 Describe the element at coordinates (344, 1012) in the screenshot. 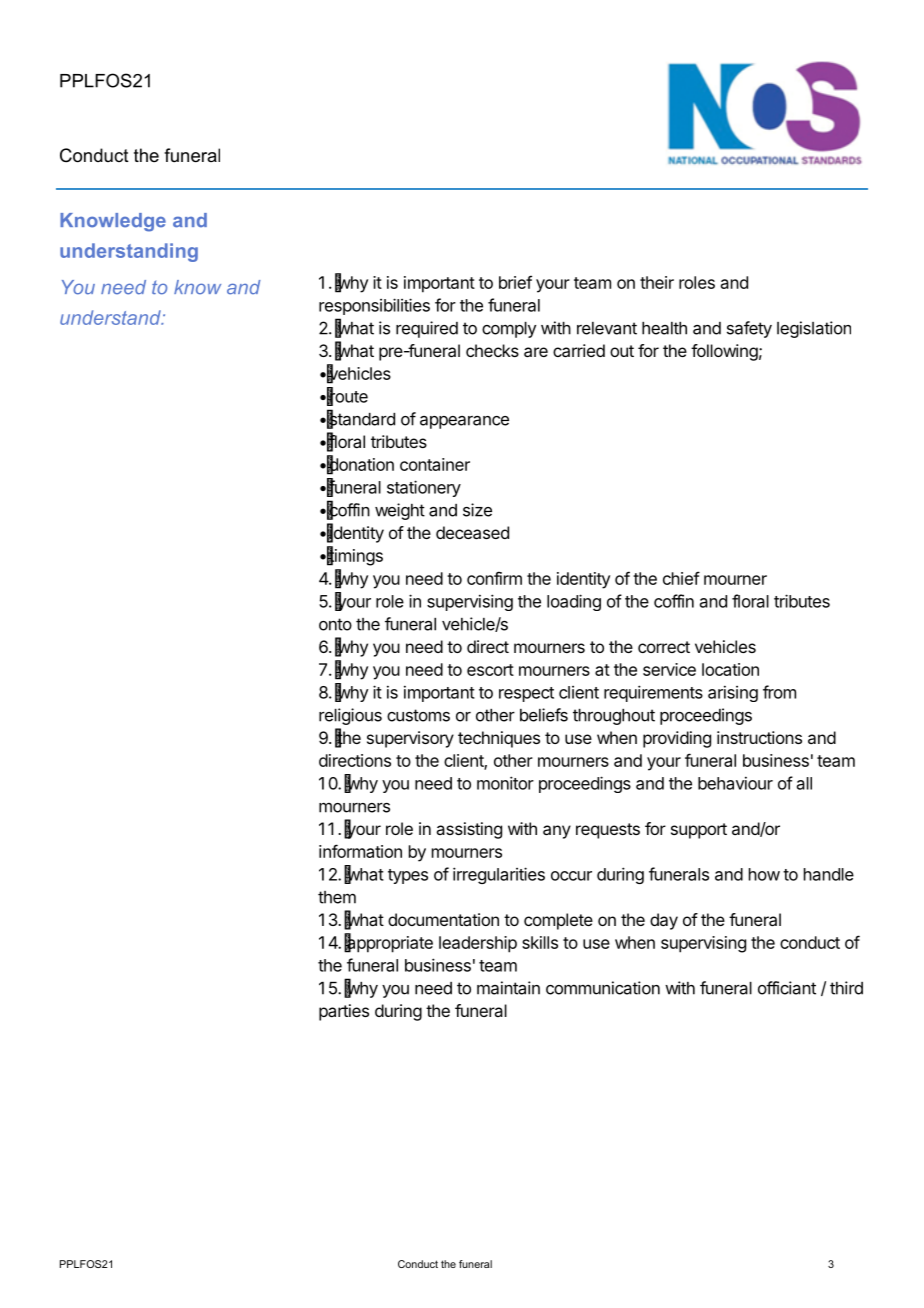

I see `parties` at that location.
